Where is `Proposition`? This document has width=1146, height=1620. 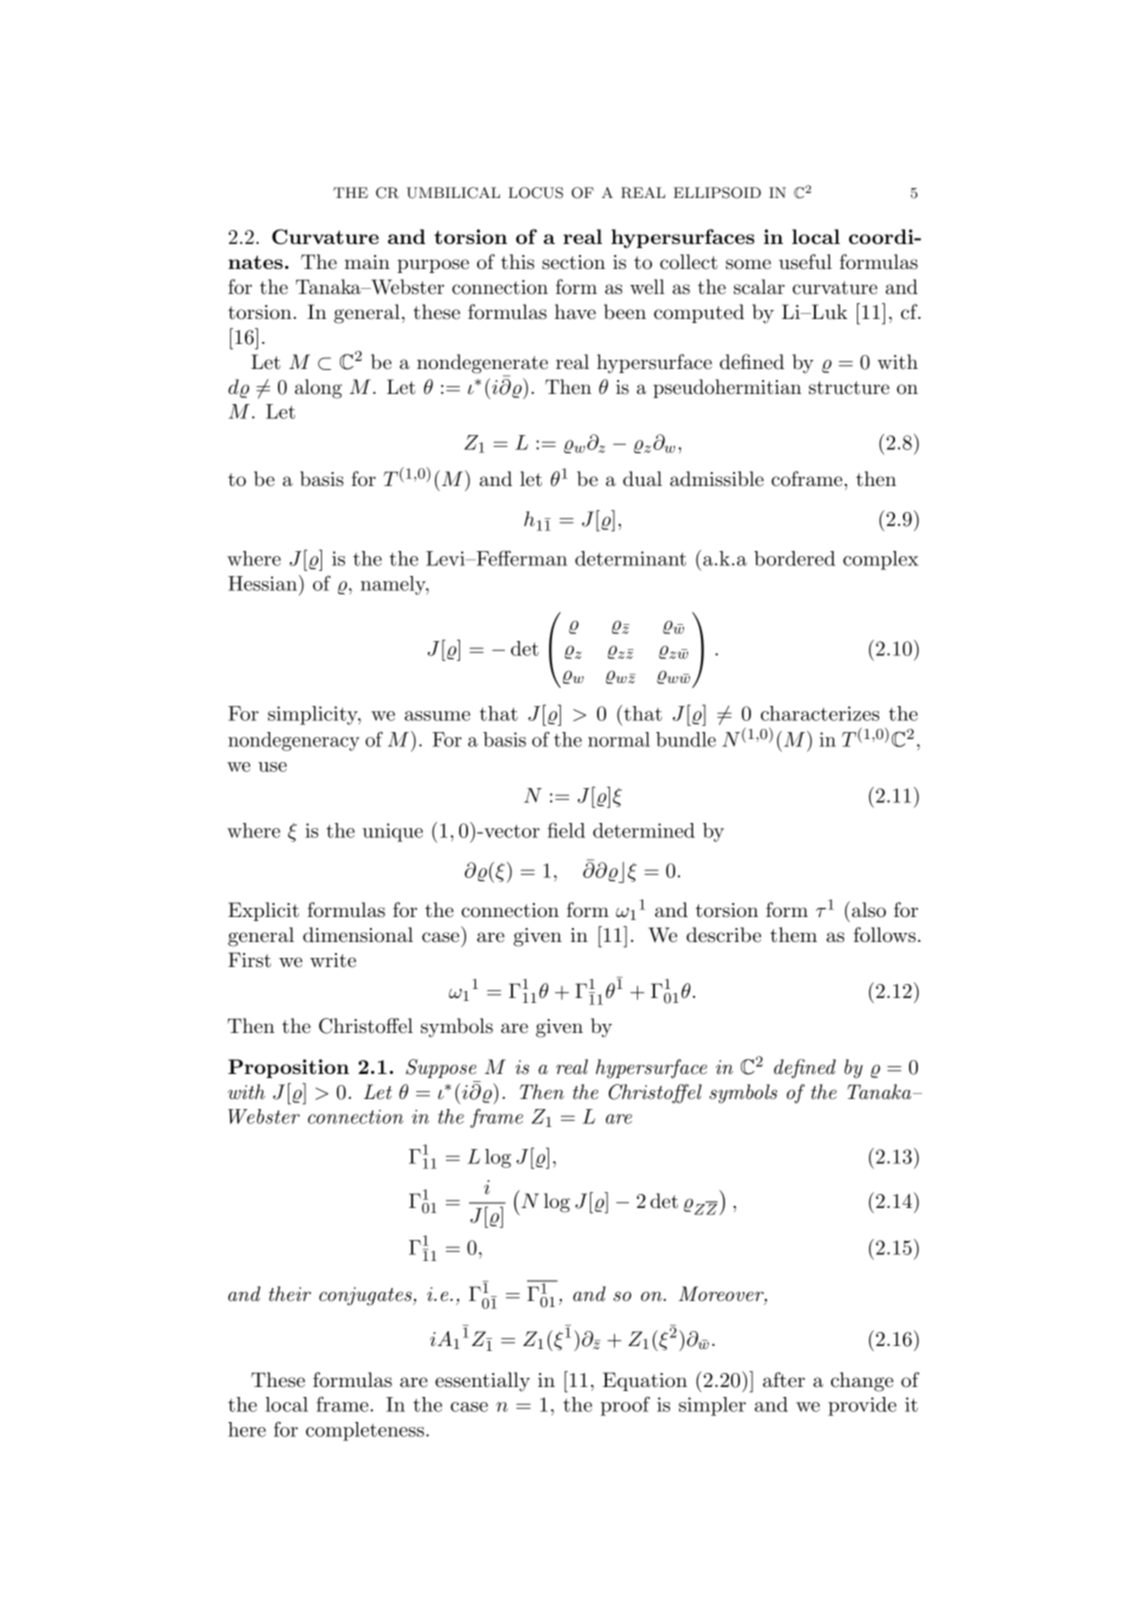 Proposition is located at coordinates (288, 1068).
